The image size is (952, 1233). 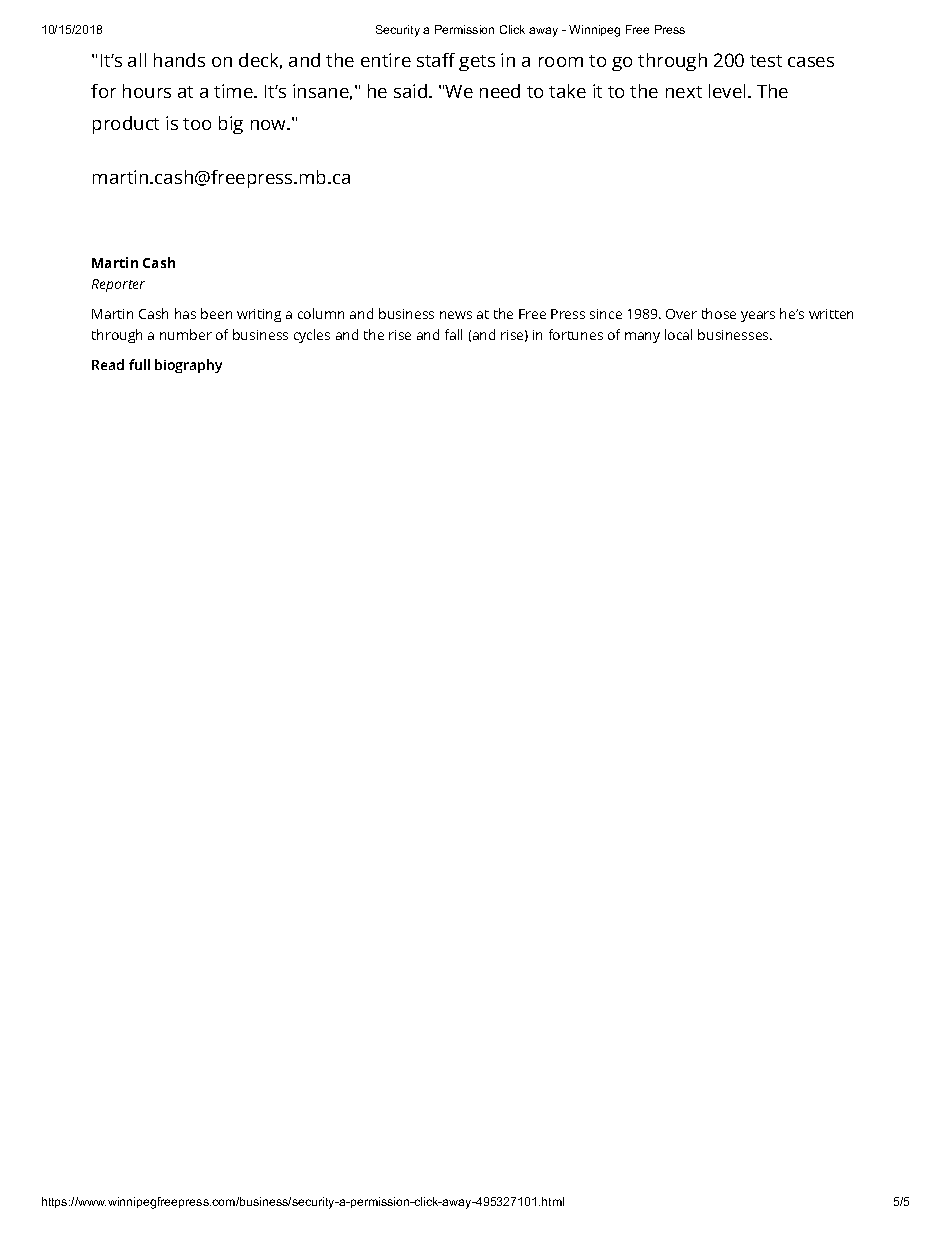 I want to click on news, so click(x=456, y=315).
